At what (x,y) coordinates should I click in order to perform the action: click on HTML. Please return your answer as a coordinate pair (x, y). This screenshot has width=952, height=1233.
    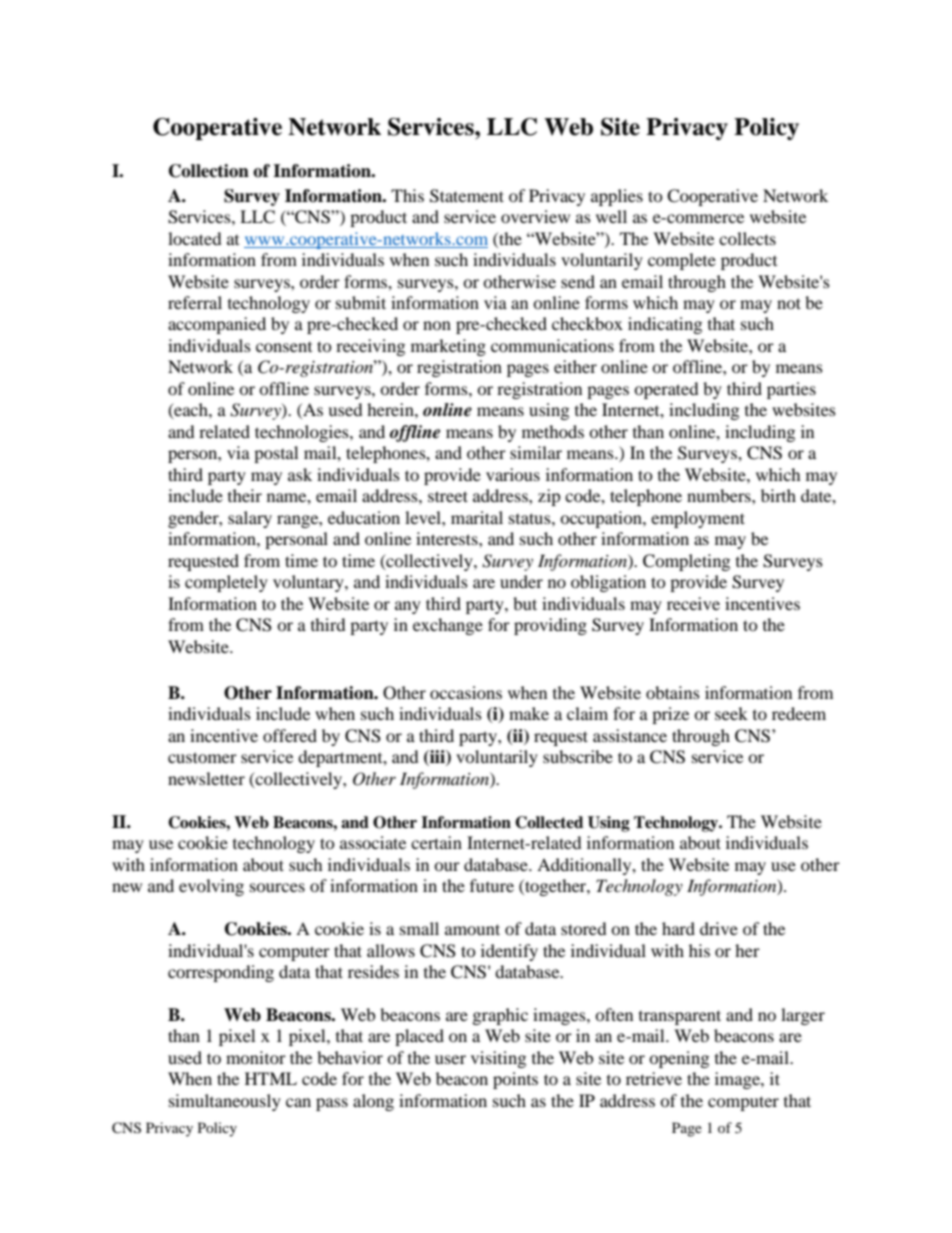
    Looking at the image, I should click on (271, 1078).
